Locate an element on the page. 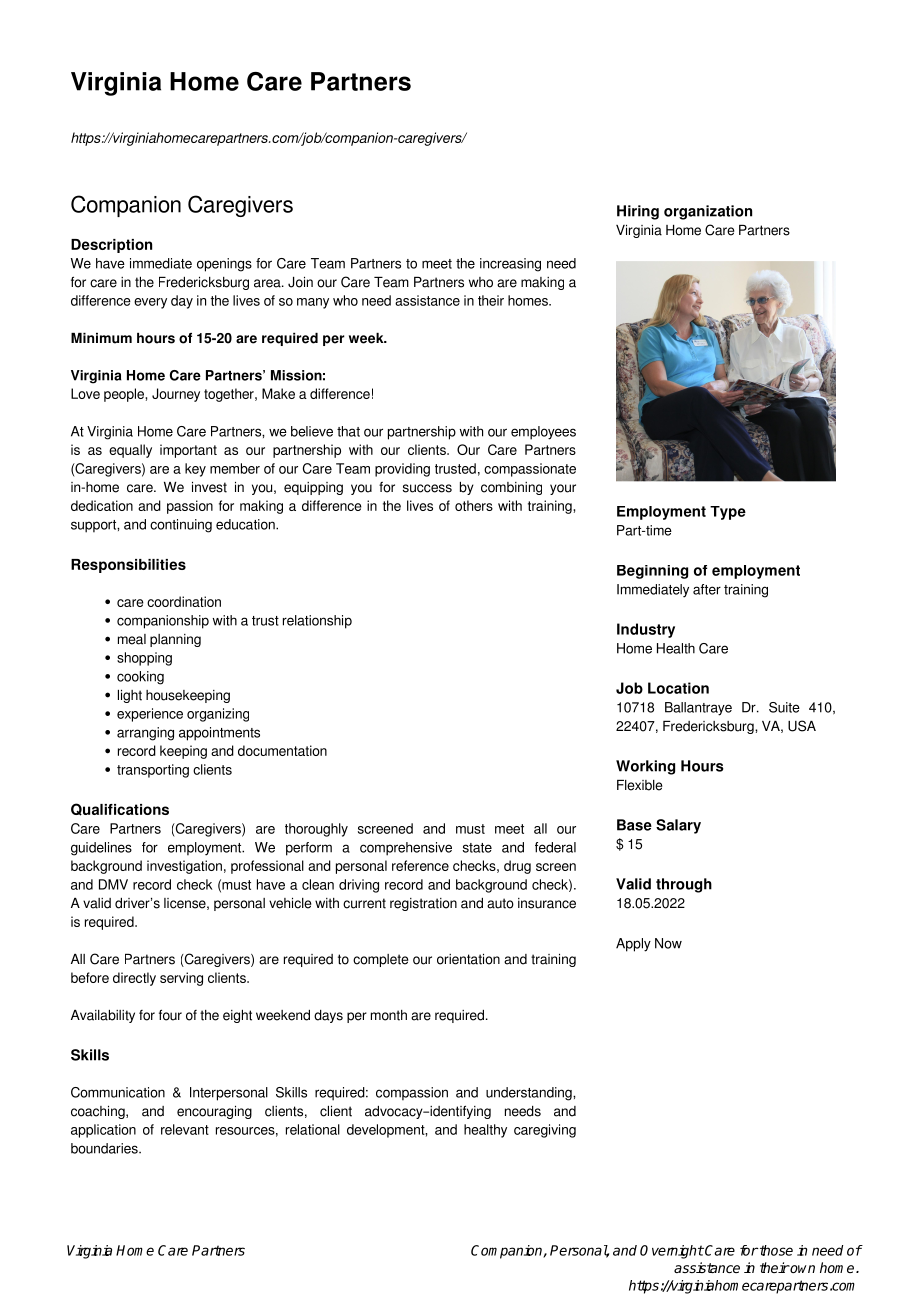 Image resolution: width=924 pixels, height=1308 pixels. state is located at coordinates (477, 848).
